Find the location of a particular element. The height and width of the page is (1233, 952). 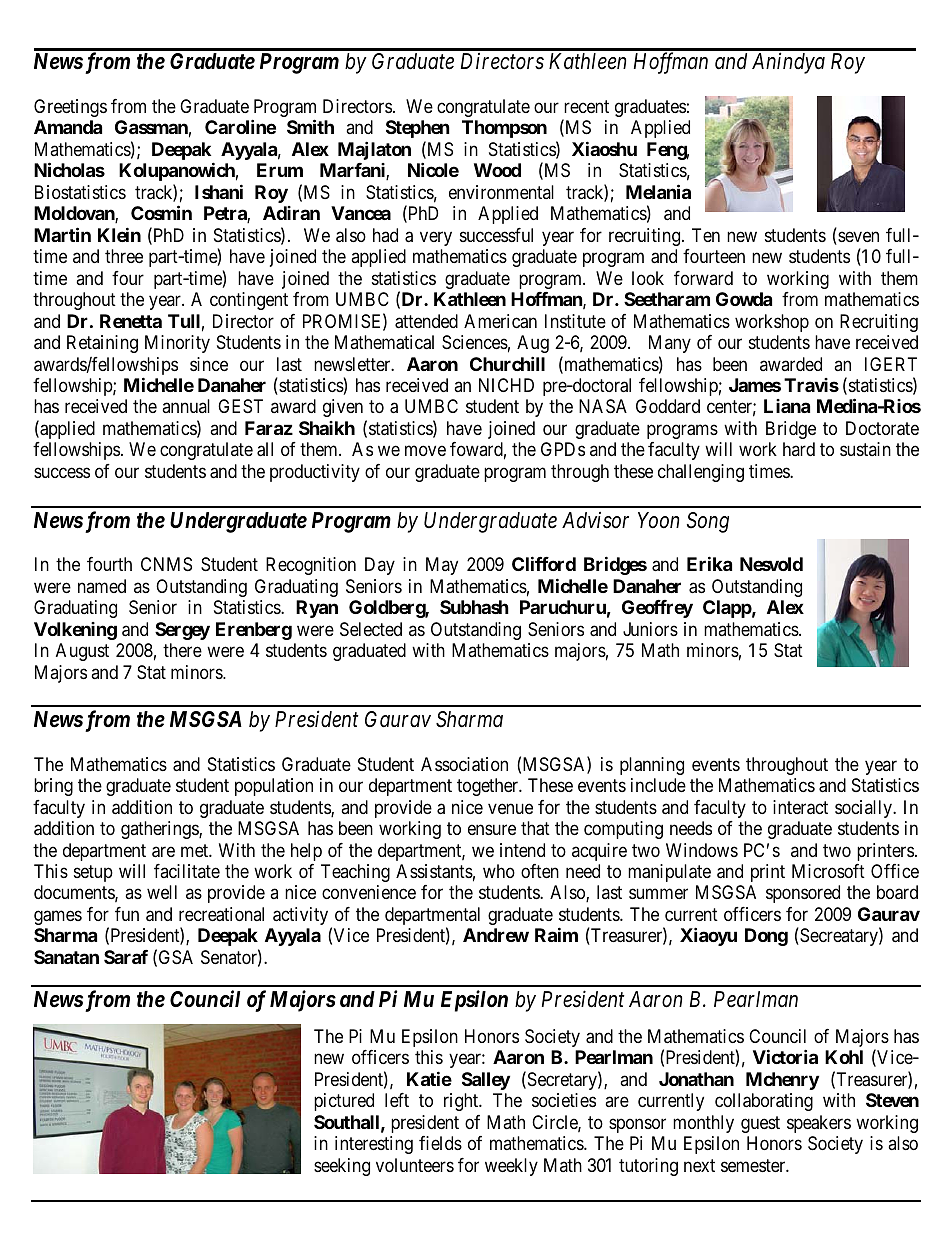

Amanda is located at coordinates (68, 127).
